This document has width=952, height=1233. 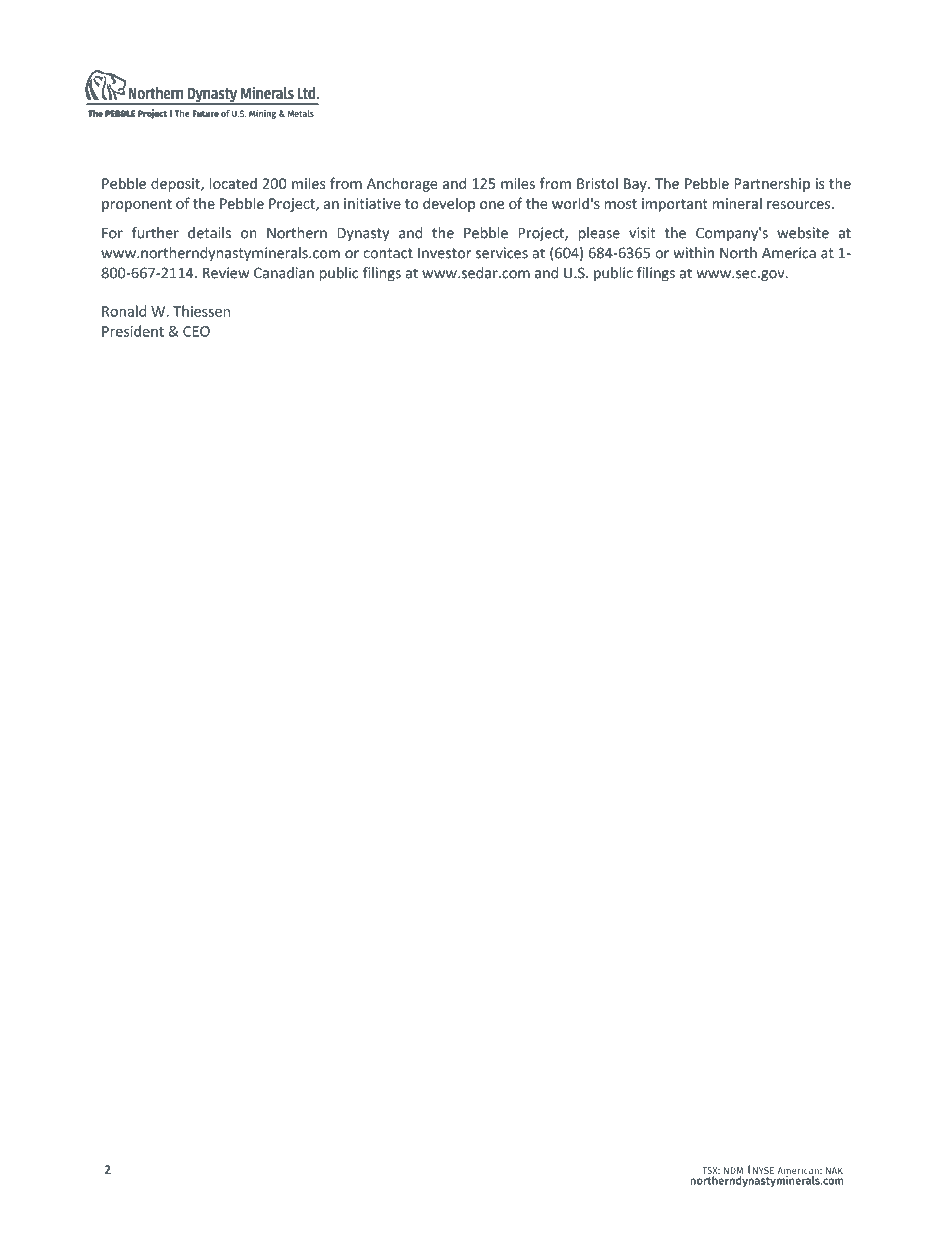 What do you see at coordinates (772, 184) in the document?
I see `Partnership` at bounding box center [772, 184].
